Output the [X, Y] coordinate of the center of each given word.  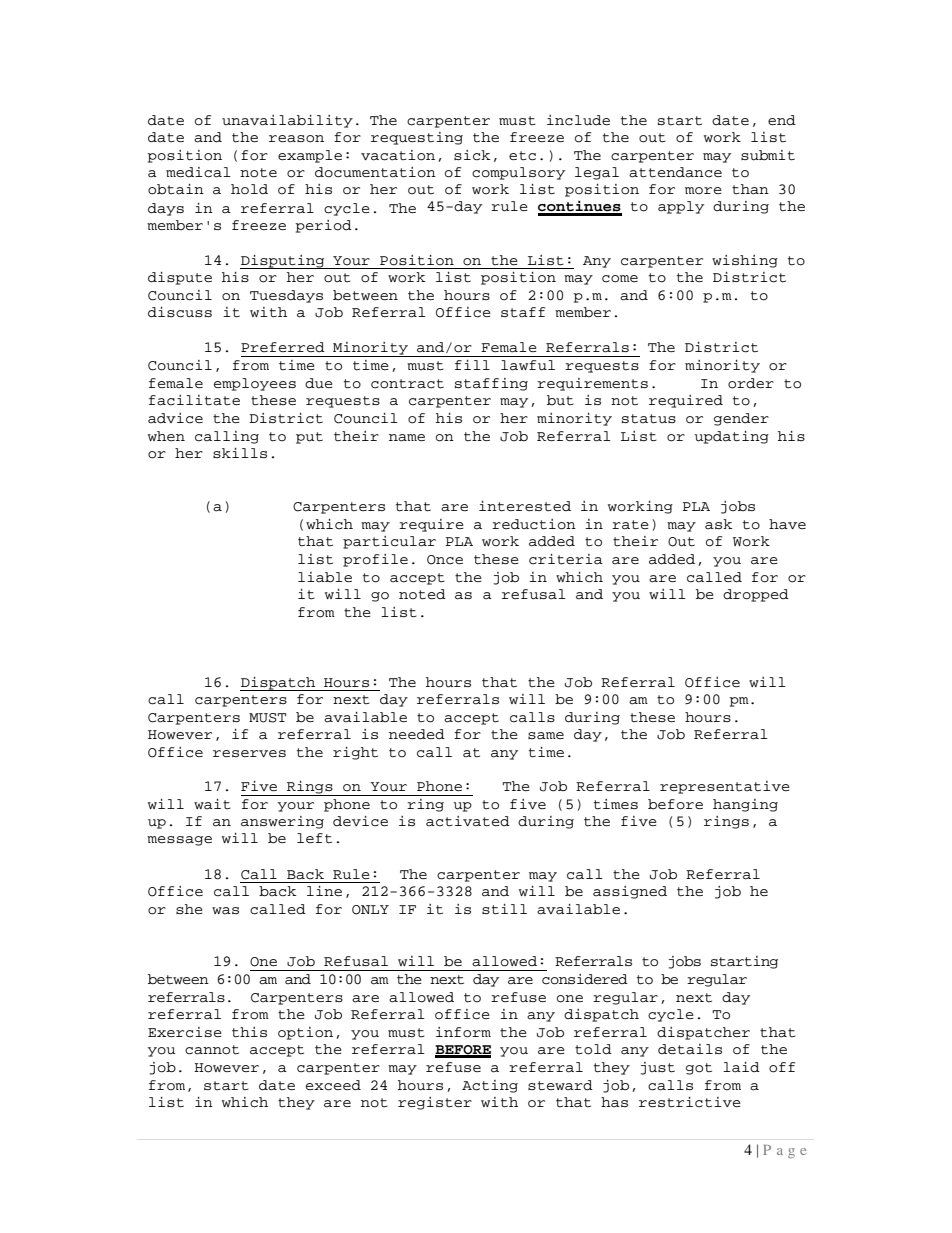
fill [472, 365]
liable [325, 577]
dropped [756, 595]
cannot [212, 1050]
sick [472, 155]
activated [468, 821]
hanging [745, 805]
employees [255, 384]
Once [445, 560]
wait [212, 804]
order [751, 383]
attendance [675, 172]
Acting [490, 1086]
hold [249, 189]
